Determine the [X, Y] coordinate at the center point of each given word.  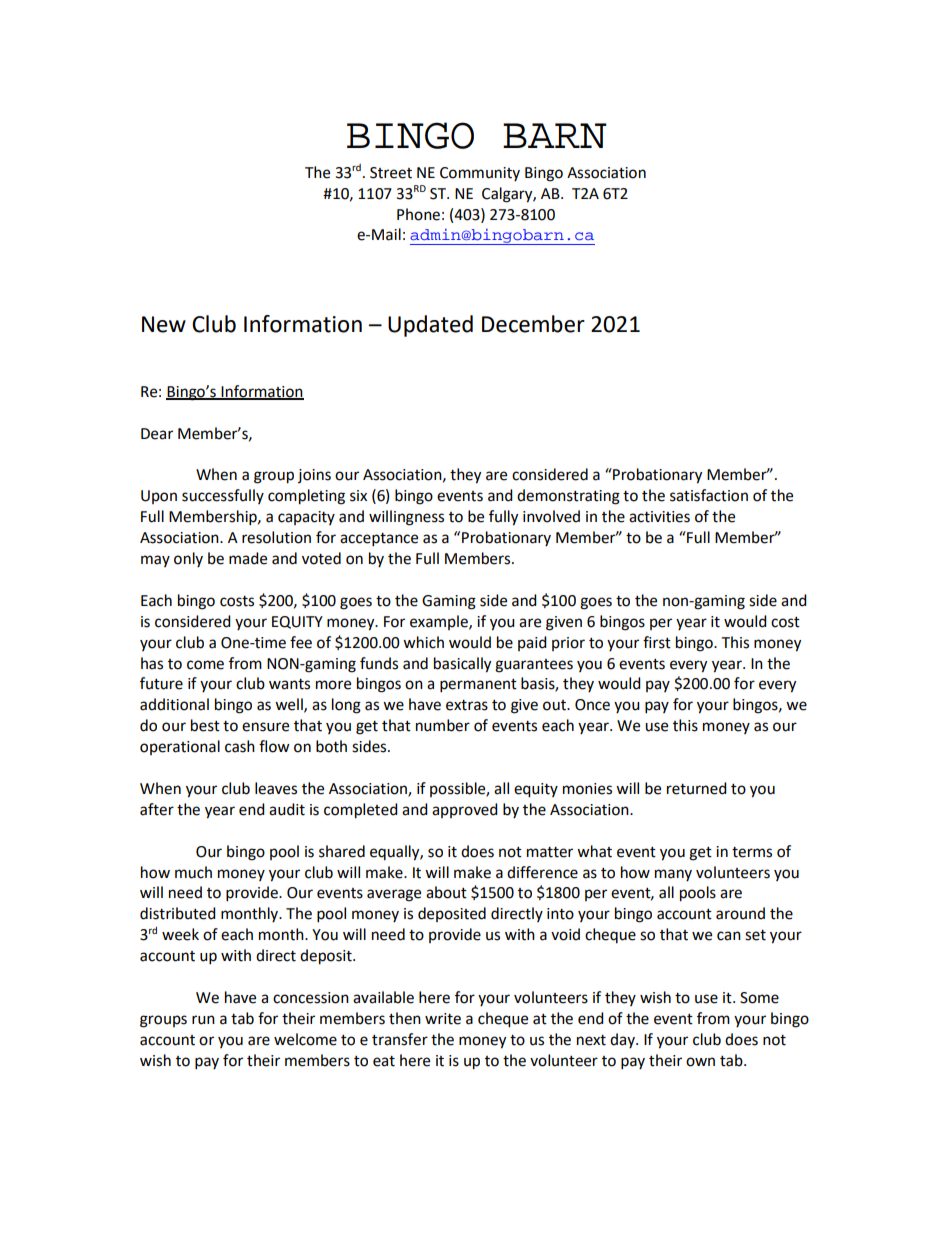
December [533, 324]
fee [301, 642]
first [657, 642]
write [443, 1019]
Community [480, 174]
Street [391, 173]
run [203, 1020]
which [423, 642]
